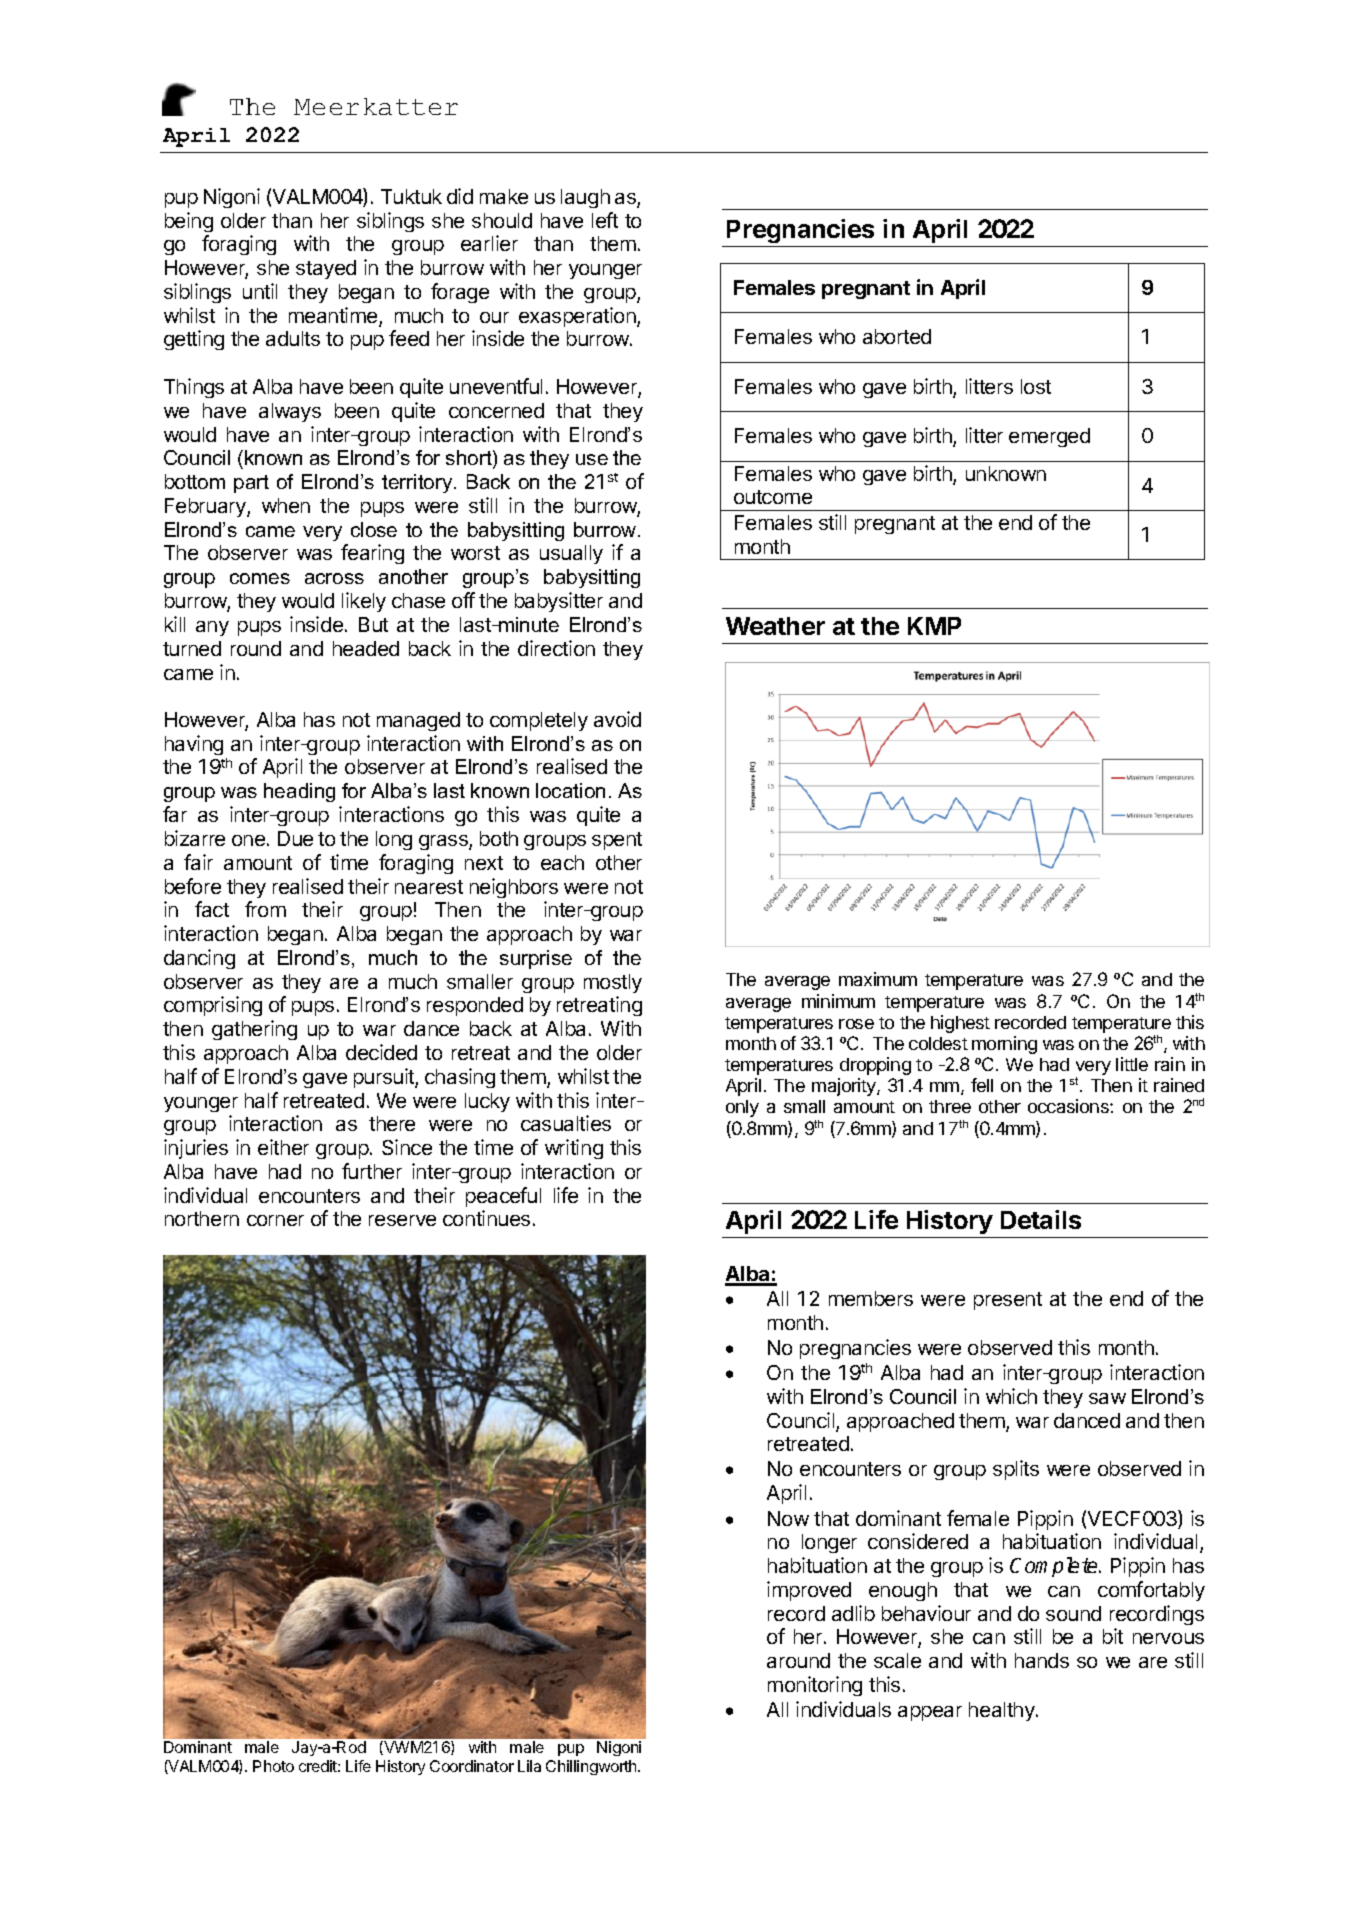 The height and width of the screenshot is (1932, 1368). What do you see at coordinates (809, 1591) in the screenshot?
I see `improved` at bounding box center [809, 1591].
